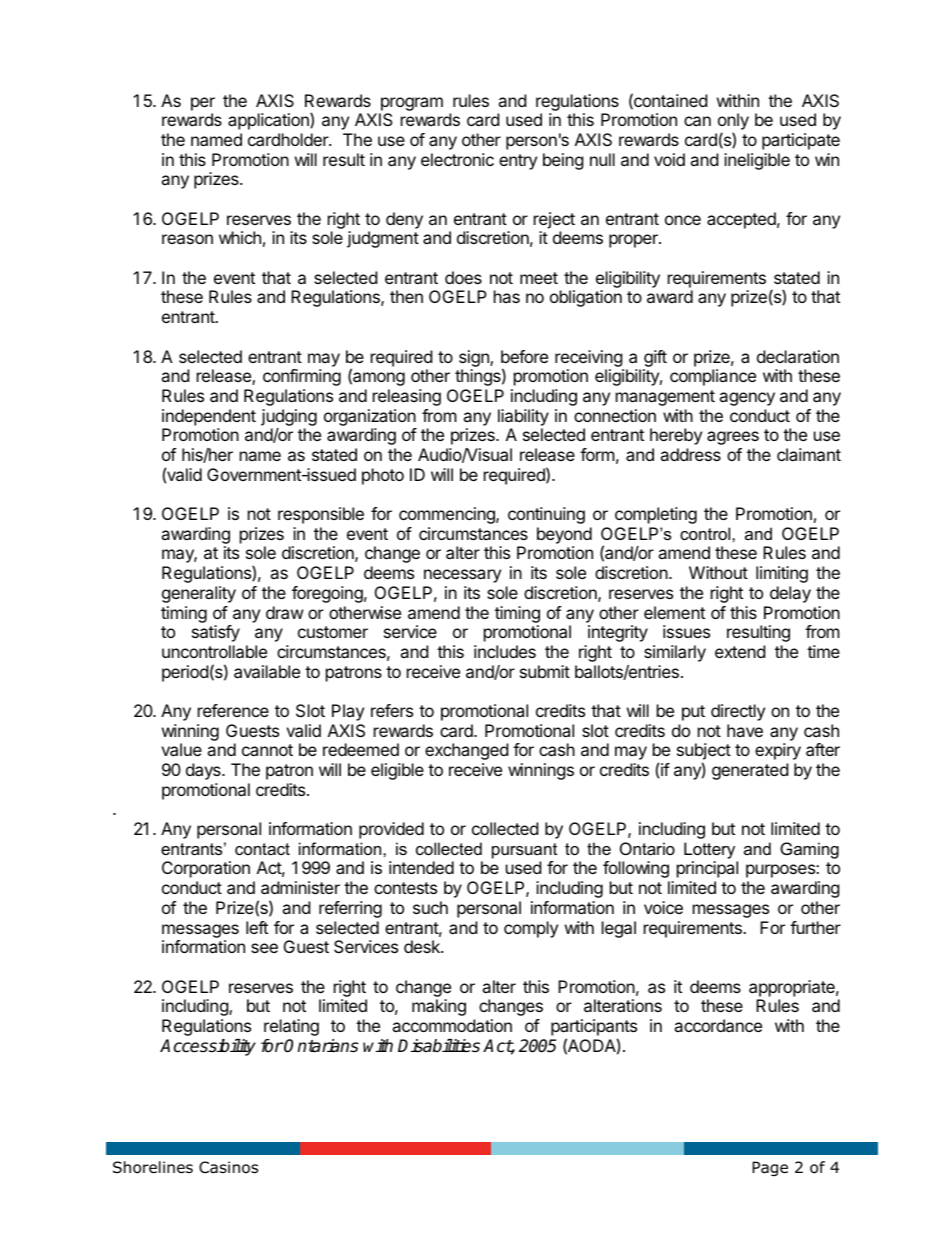 The image size is (952, 1233). Describe the element at coordinates (457, 159) in the page. I see `electronic` at that location.
